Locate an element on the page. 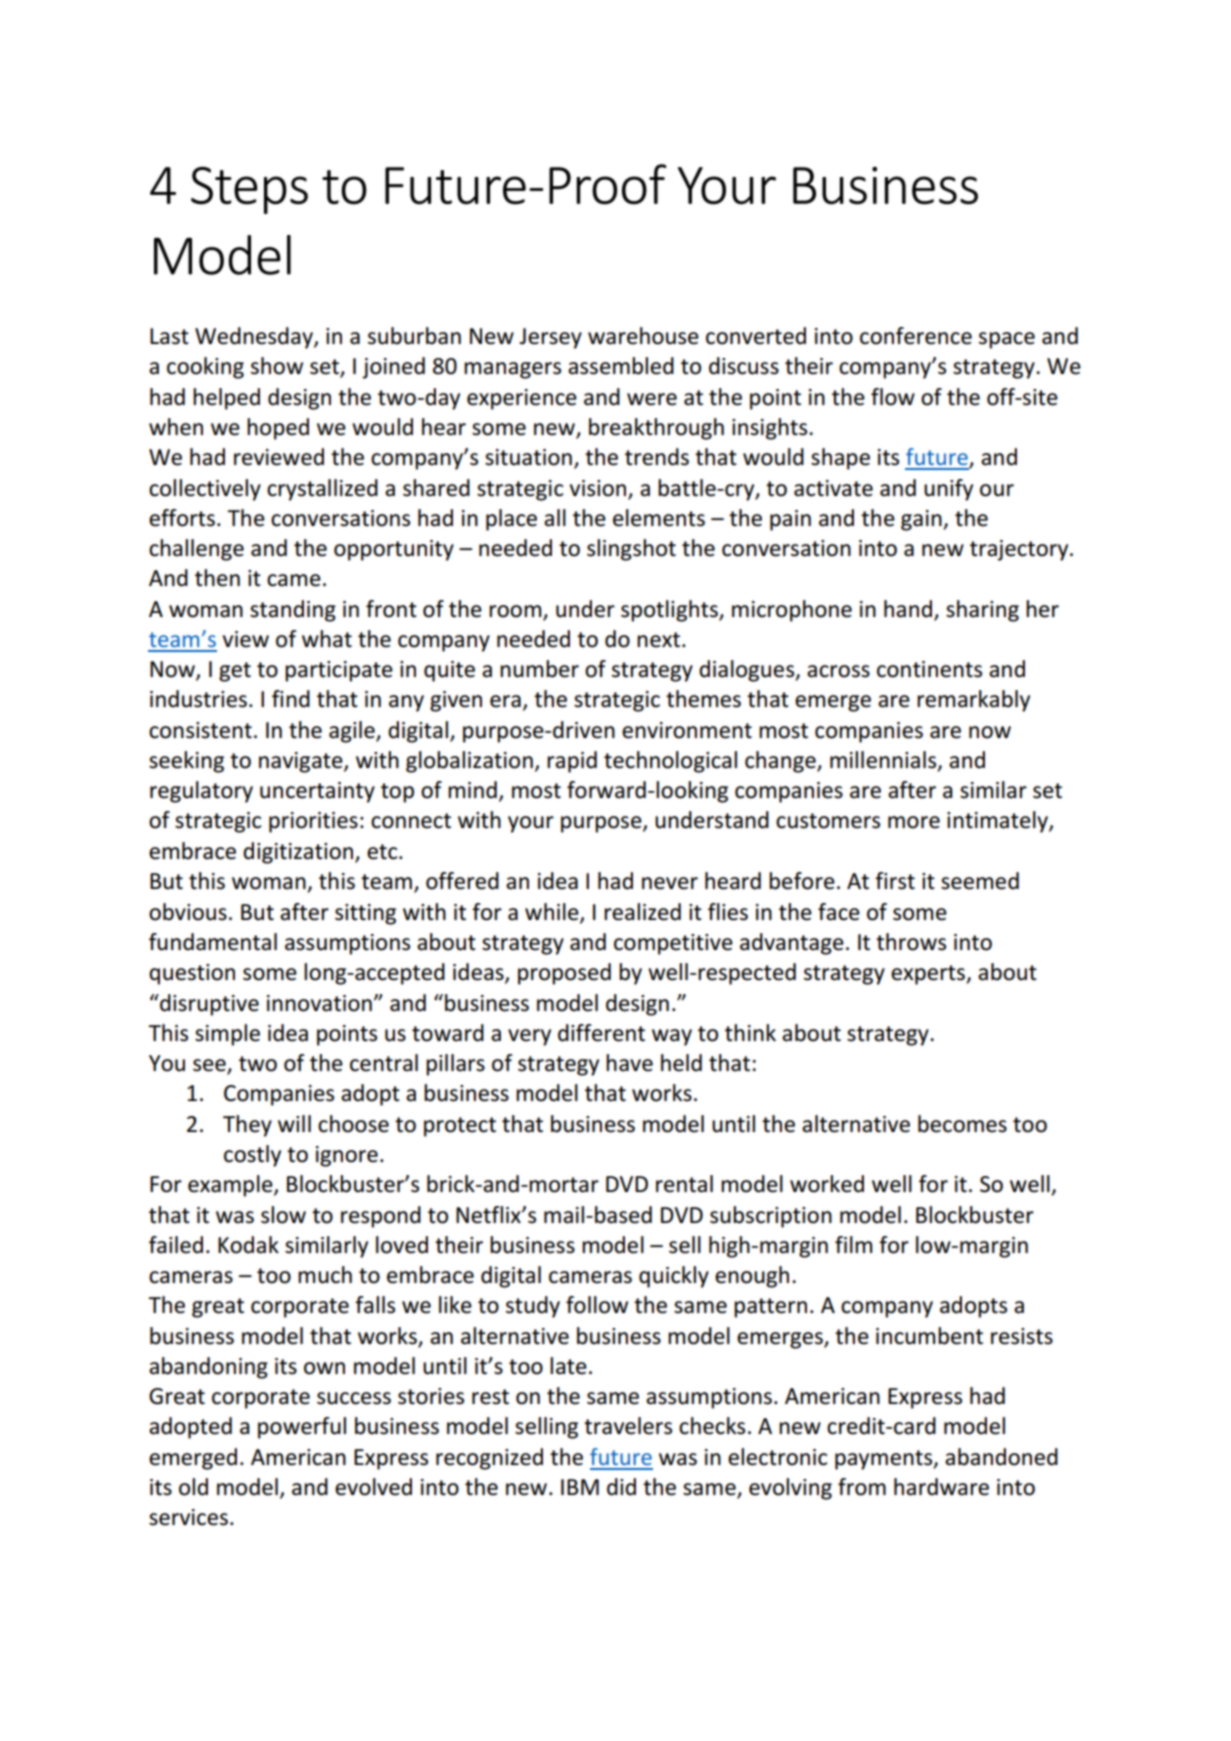 The image size is (1231, 1741). have is located at coordinates (629, 1063).
